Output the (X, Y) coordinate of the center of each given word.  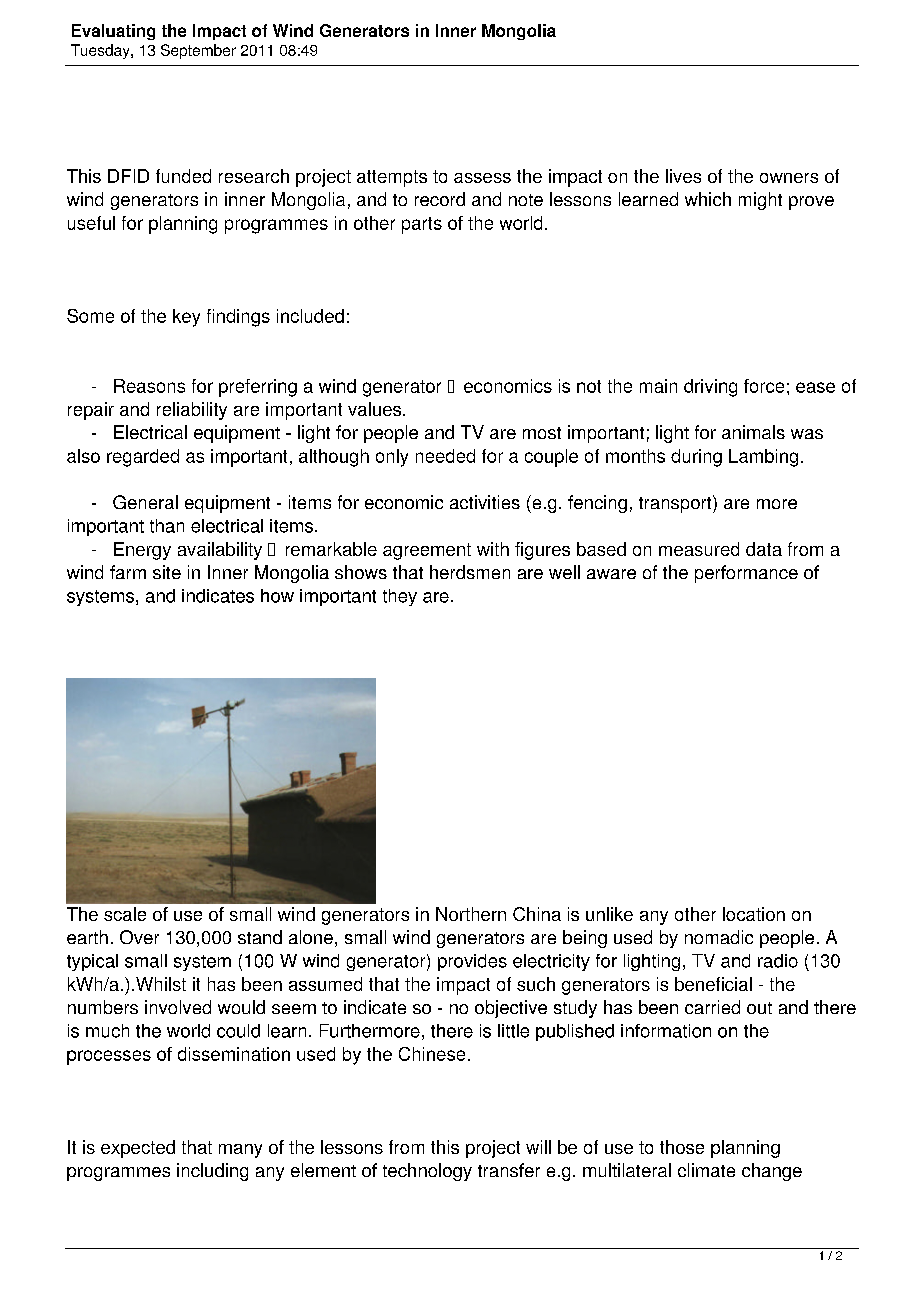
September (198, 51)
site (167, 572)
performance (746, 574)
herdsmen (470, 572)
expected (138, 1149)
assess (482, 178)
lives (683, 176)
